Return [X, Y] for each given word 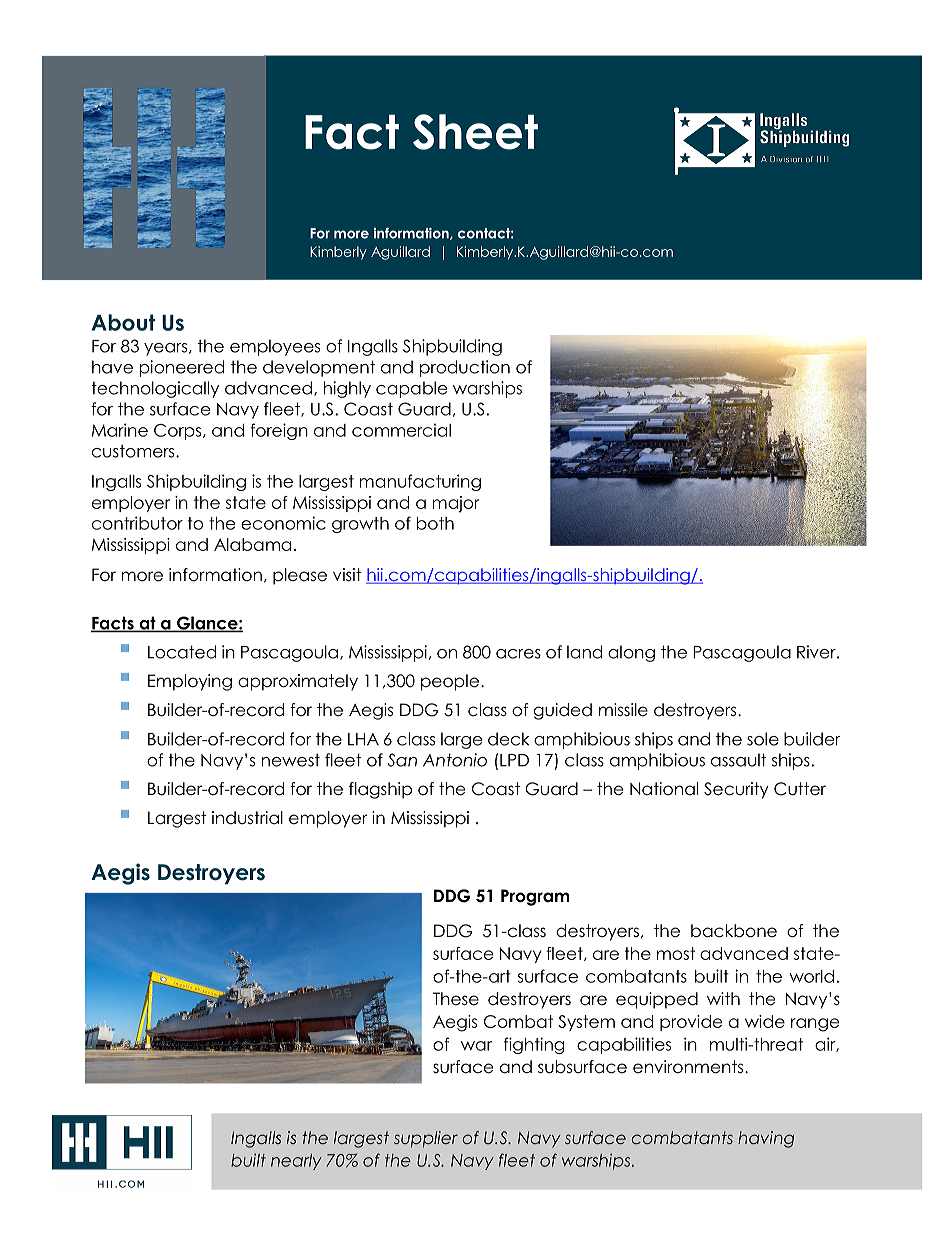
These [456, 999]
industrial [247, 818]
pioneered [182, 368]
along [631, 653]
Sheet [475, 132]
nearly [296, 1162]
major [455, 504]
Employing [190, 682]
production [465, 368]
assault [738, 760]
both [435, 523]
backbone [734, 931]
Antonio [455, 760]
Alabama [252, 544]
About [123, 322]
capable [411, 389]
